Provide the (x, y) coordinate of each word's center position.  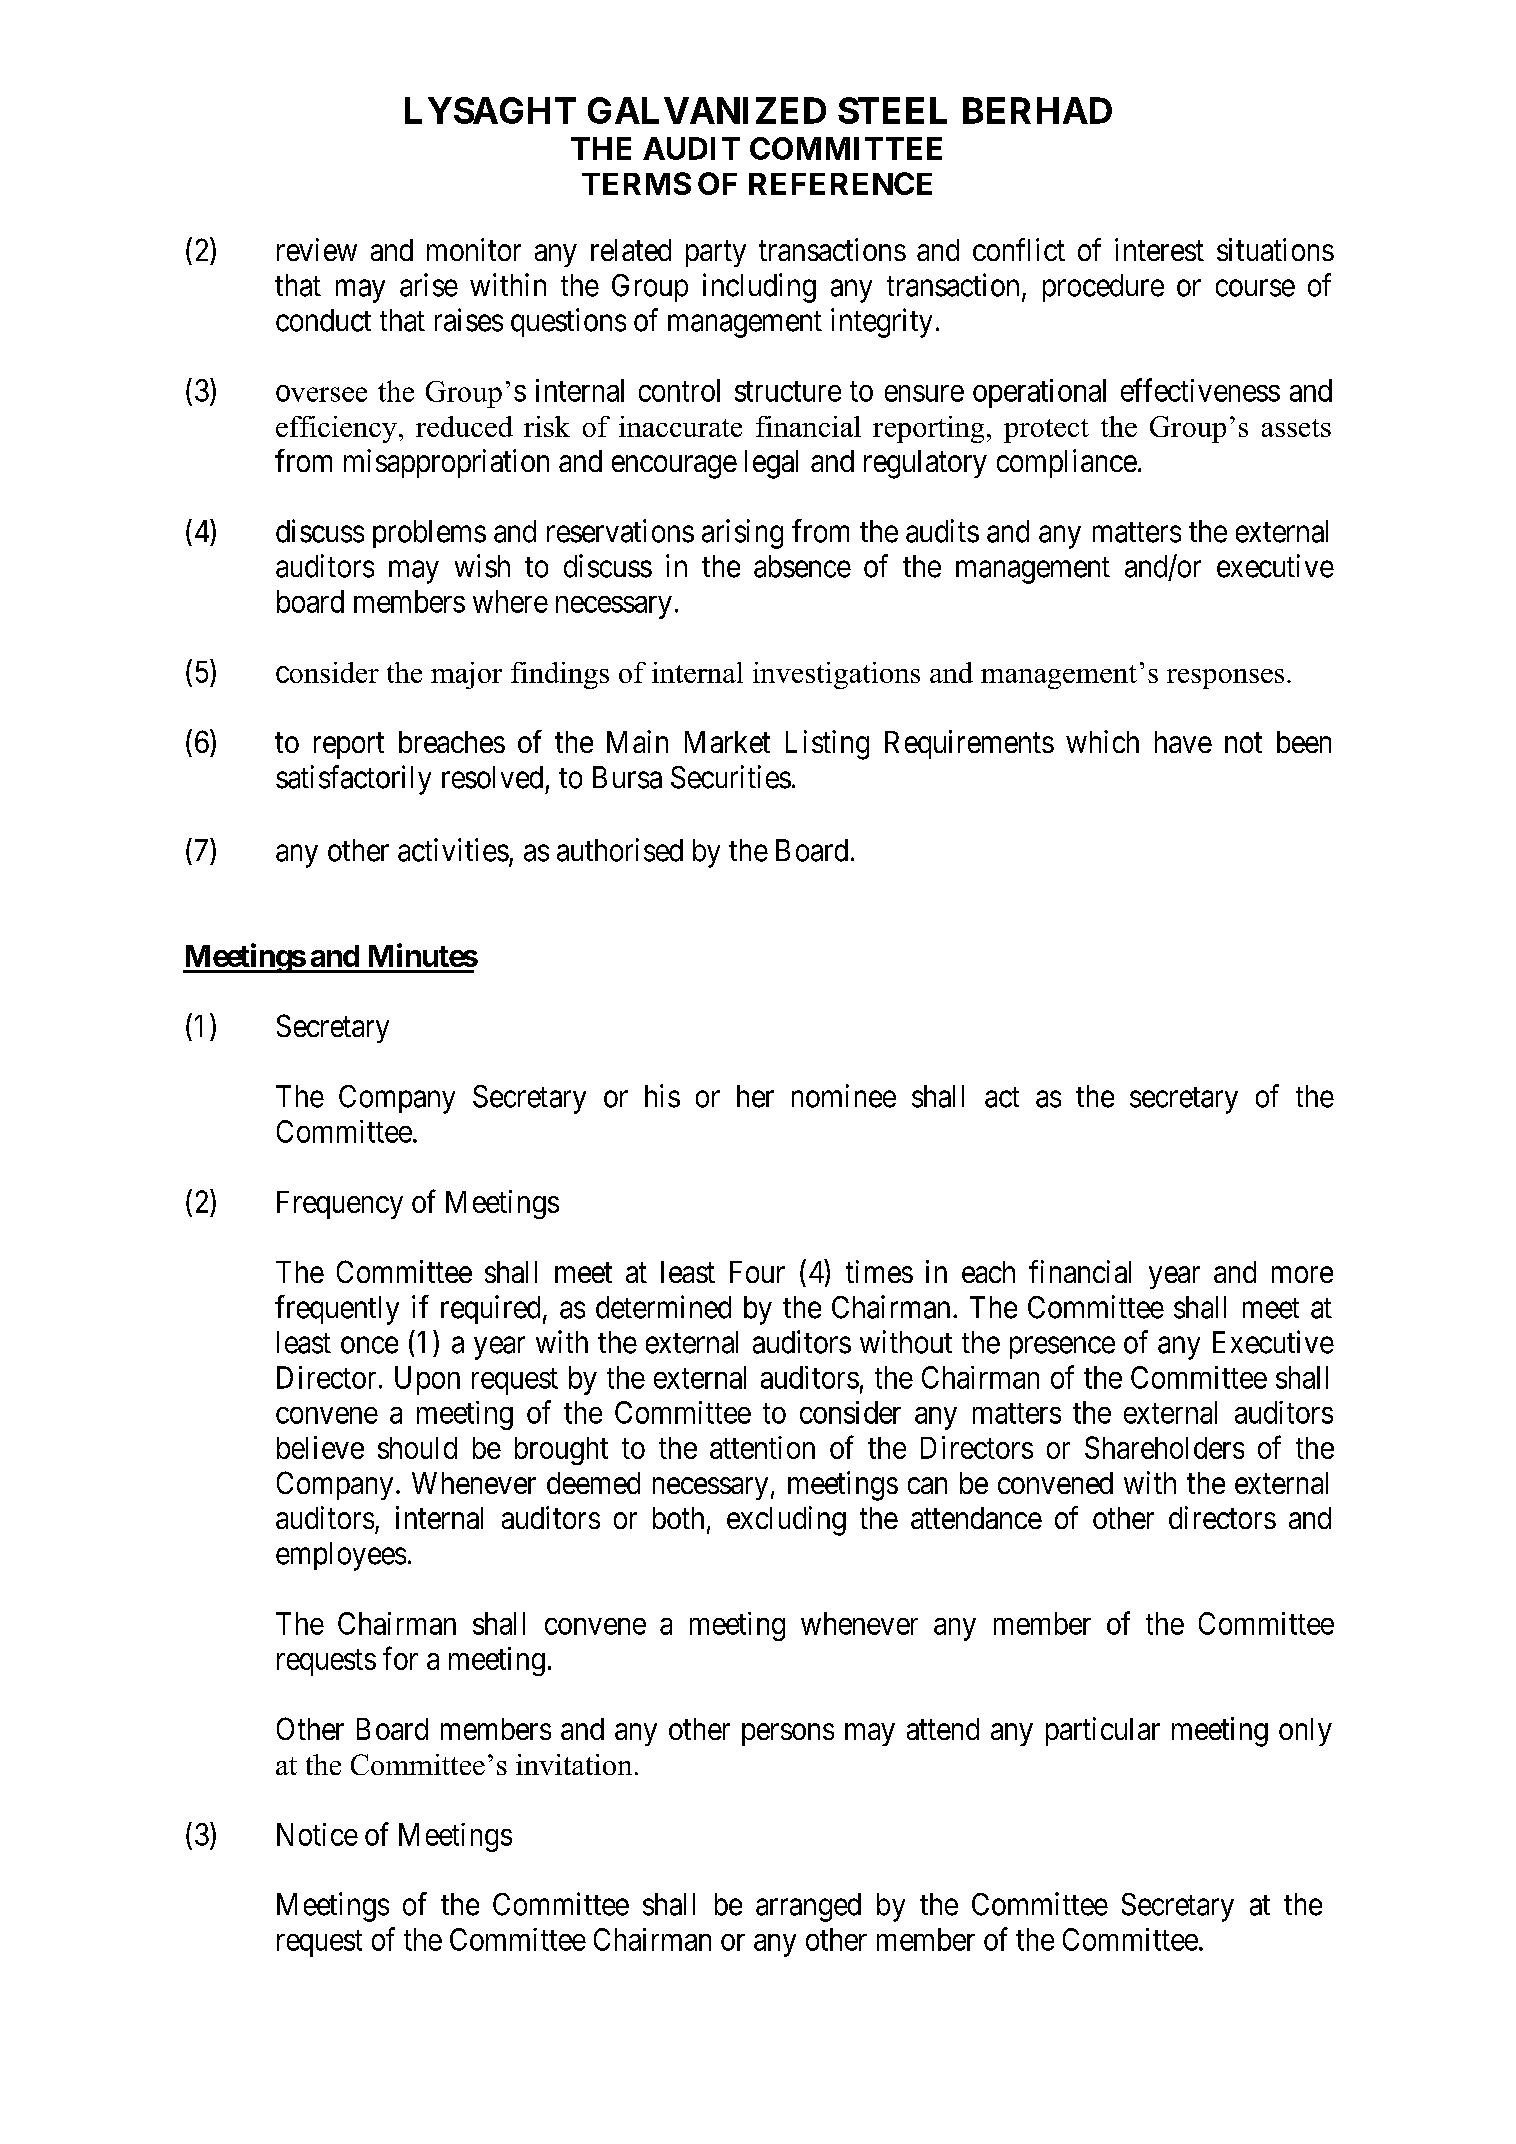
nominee (844, 1096)
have (1183, 742)
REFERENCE (840, 183)
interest (1159, 249)
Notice (317, 1834)
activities (453, 850)
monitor (474, 249)
